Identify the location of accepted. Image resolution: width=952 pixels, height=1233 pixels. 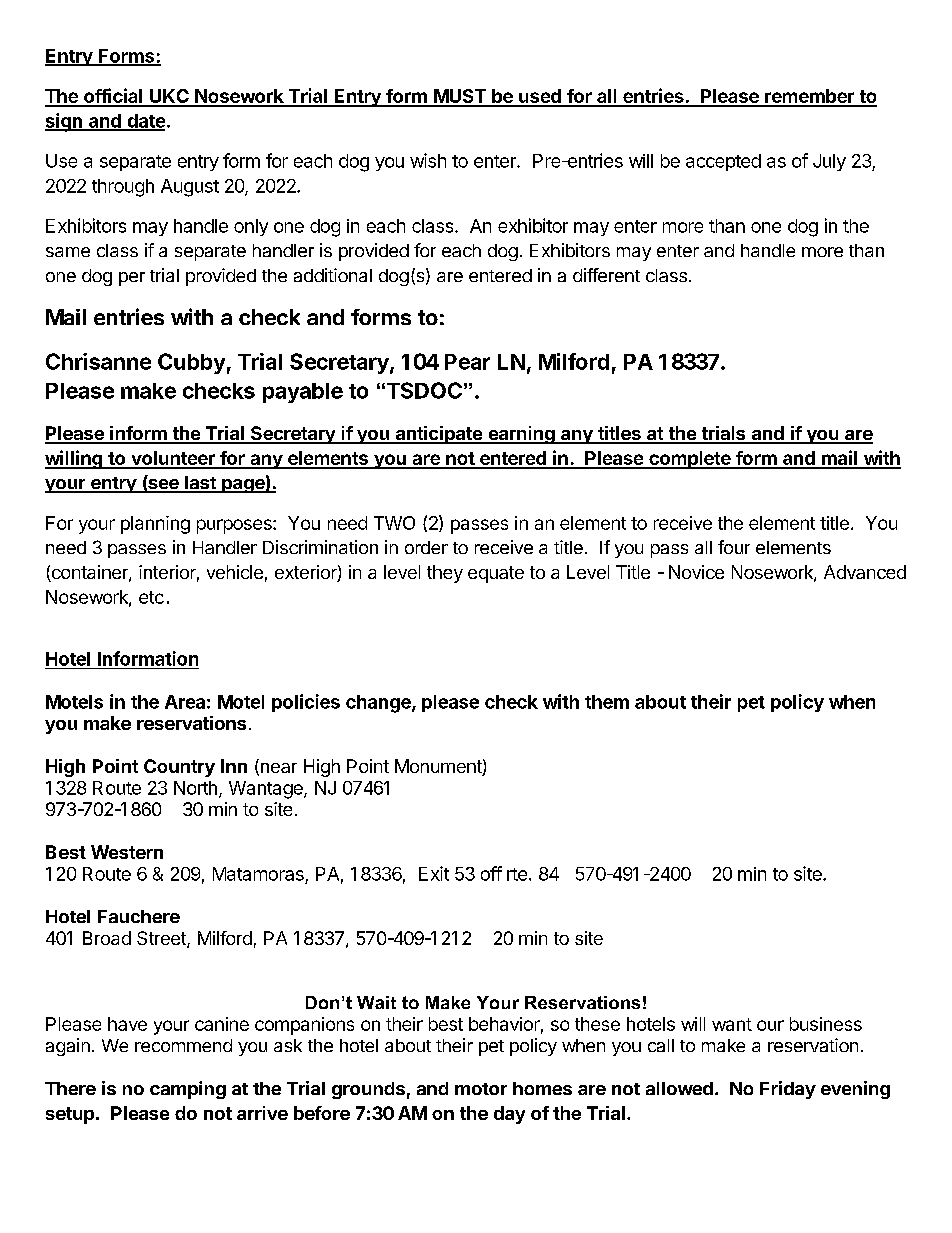
(723, 162).
